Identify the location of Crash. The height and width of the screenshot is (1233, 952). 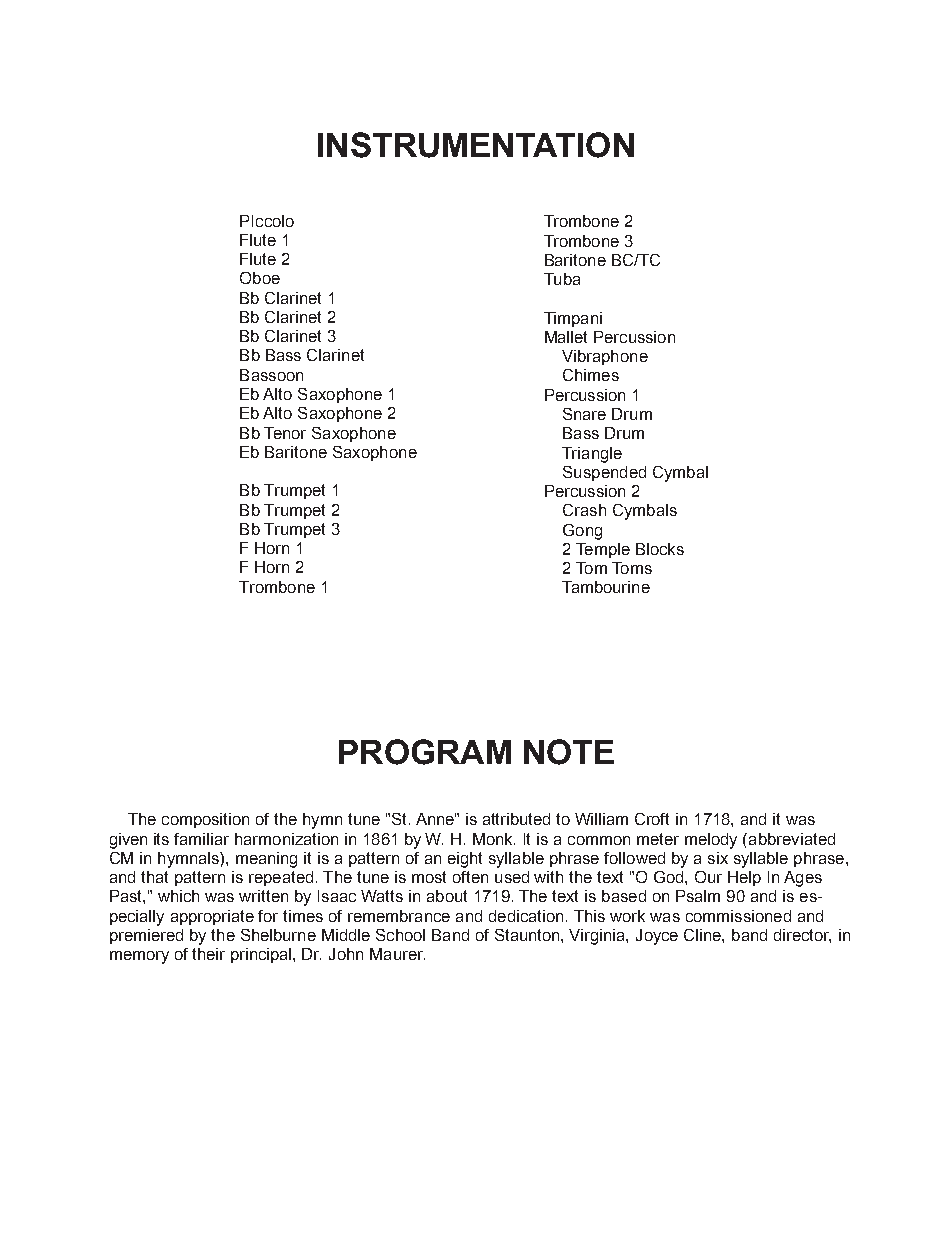
(584, 510).
